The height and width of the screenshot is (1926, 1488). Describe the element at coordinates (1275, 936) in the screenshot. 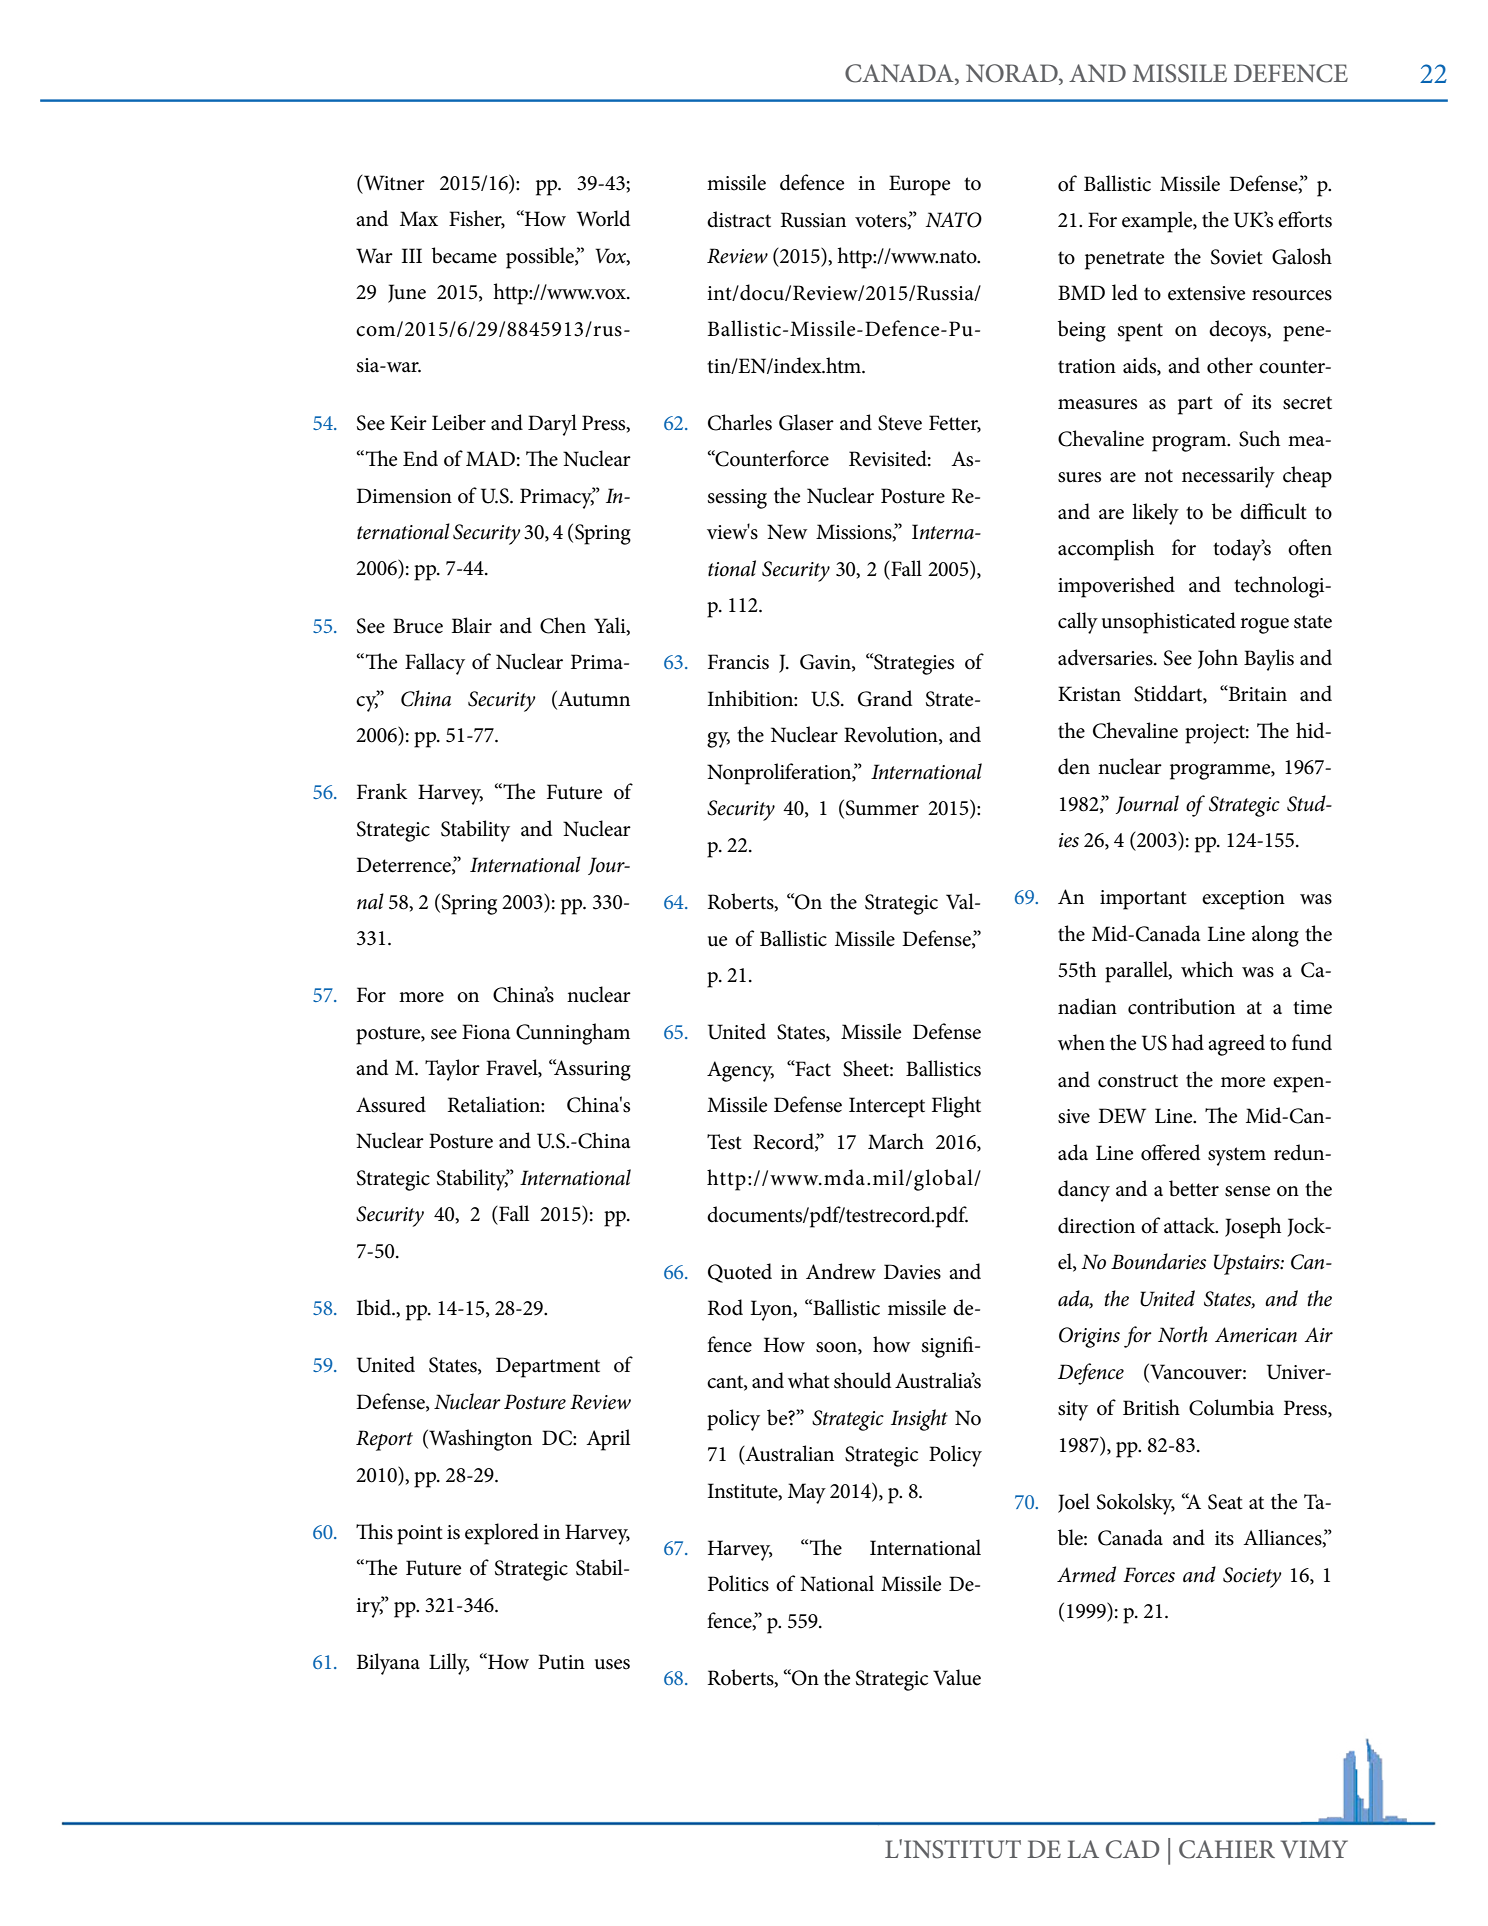

I see `along` at that location.
